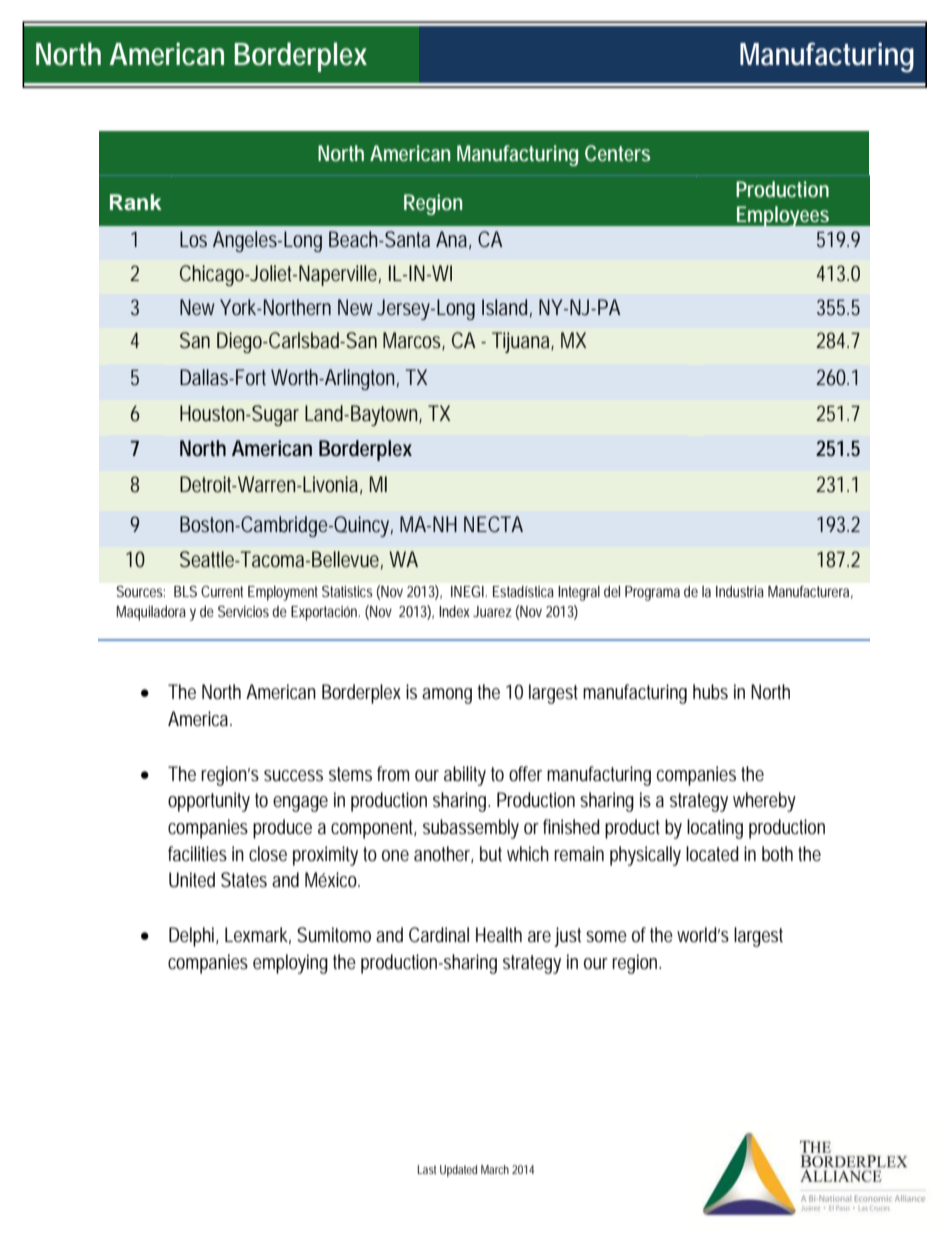  Describe the element at coordinates (454, 611) in the image. I see `Index` at that location.
